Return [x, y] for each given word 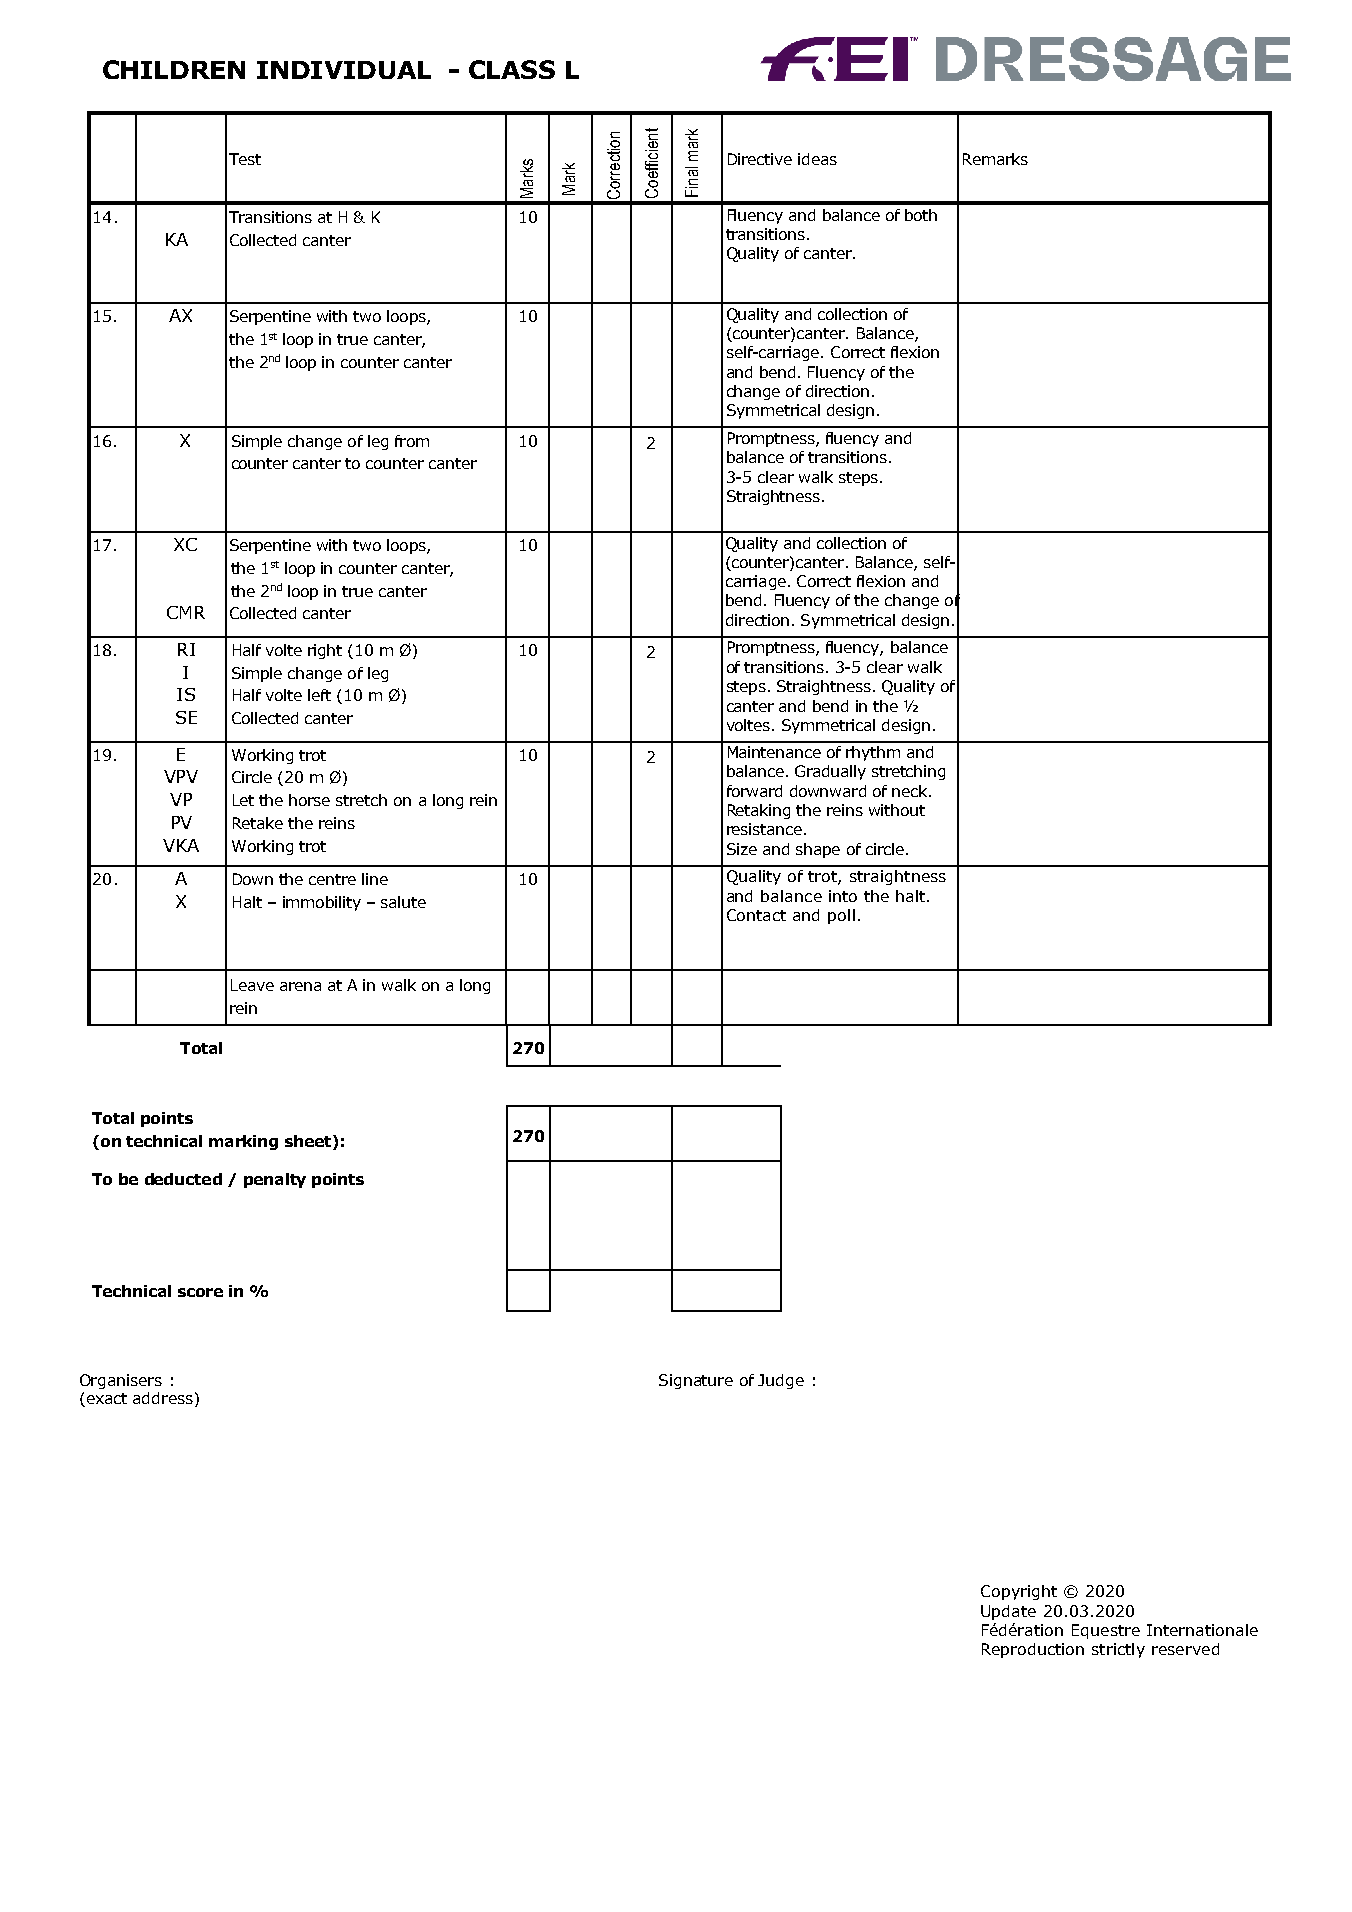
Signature [696, 1381]
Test [245, 159]
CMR [186, 612]
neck [911, 791]
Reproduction [1033, 1650]
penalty [275, 1180]
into [843, 896]
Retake [258, 823]
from [412, 441]
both [921, 215]
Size [742, 849]
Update [1008, 1612]
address [163, 1398]
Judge [781, 1381]
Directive [760, 159]
